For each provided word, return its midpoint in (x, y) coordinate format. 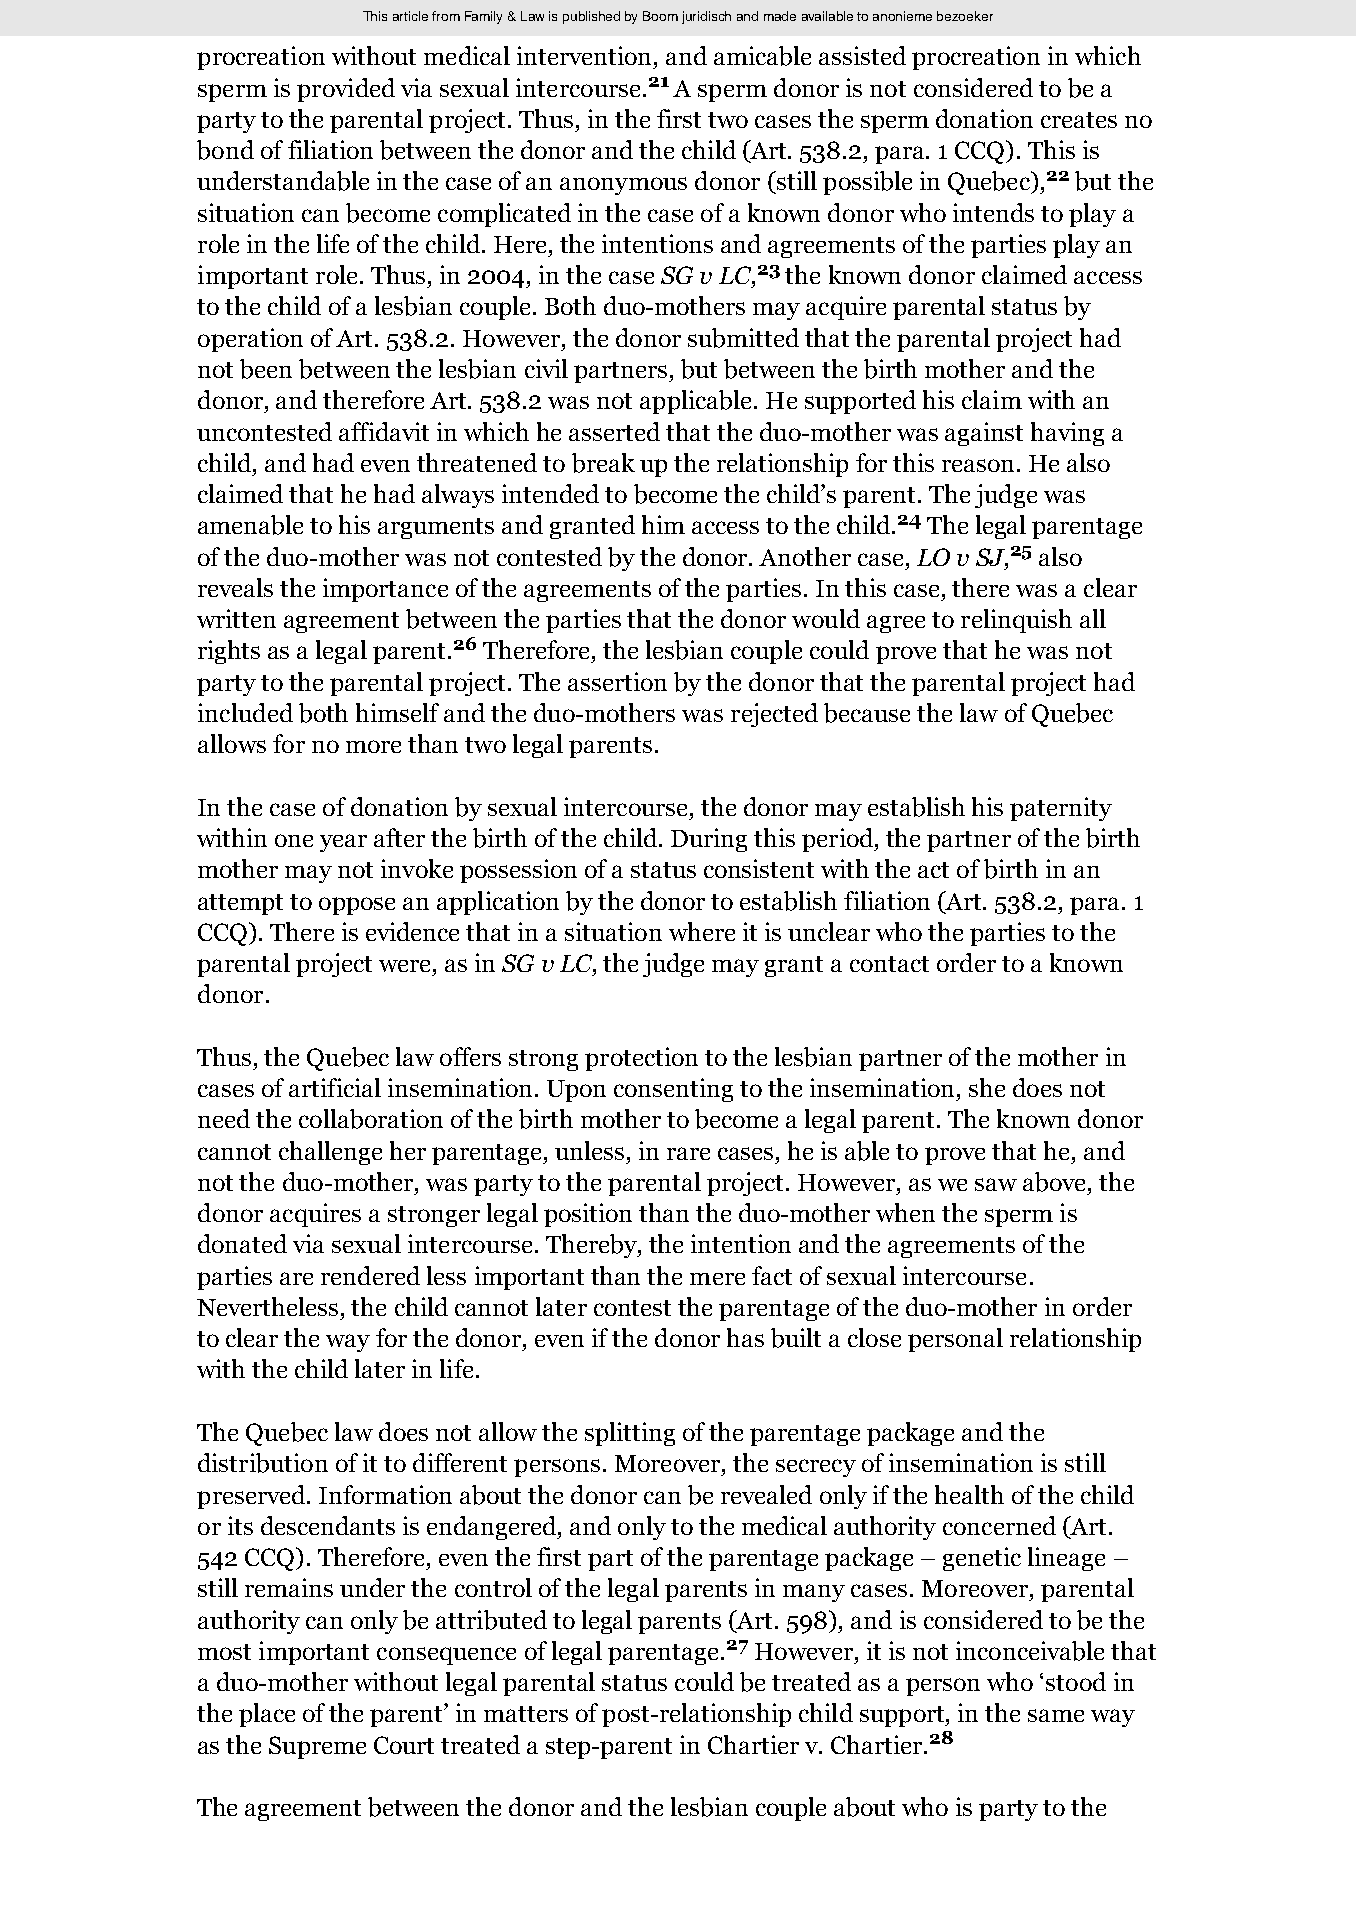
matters (526, 1714)
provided (346, 90)
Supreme (317, 1747)
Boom (660, 16)
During (709, 840)
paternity (1061, 809)
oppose (357, 906)
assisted (862, 55)
